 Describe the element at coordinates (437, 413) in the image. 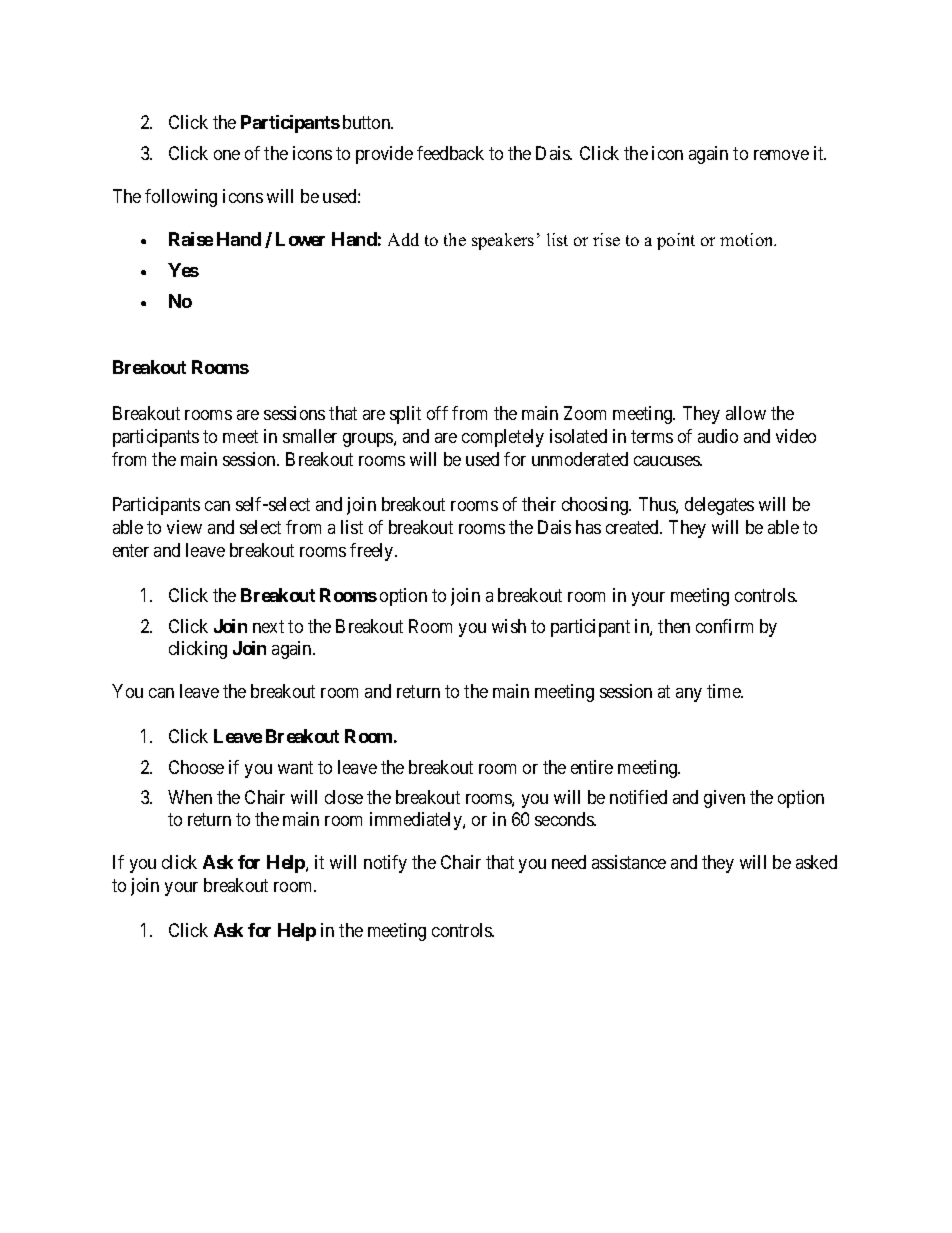

I see `off` at that location.
